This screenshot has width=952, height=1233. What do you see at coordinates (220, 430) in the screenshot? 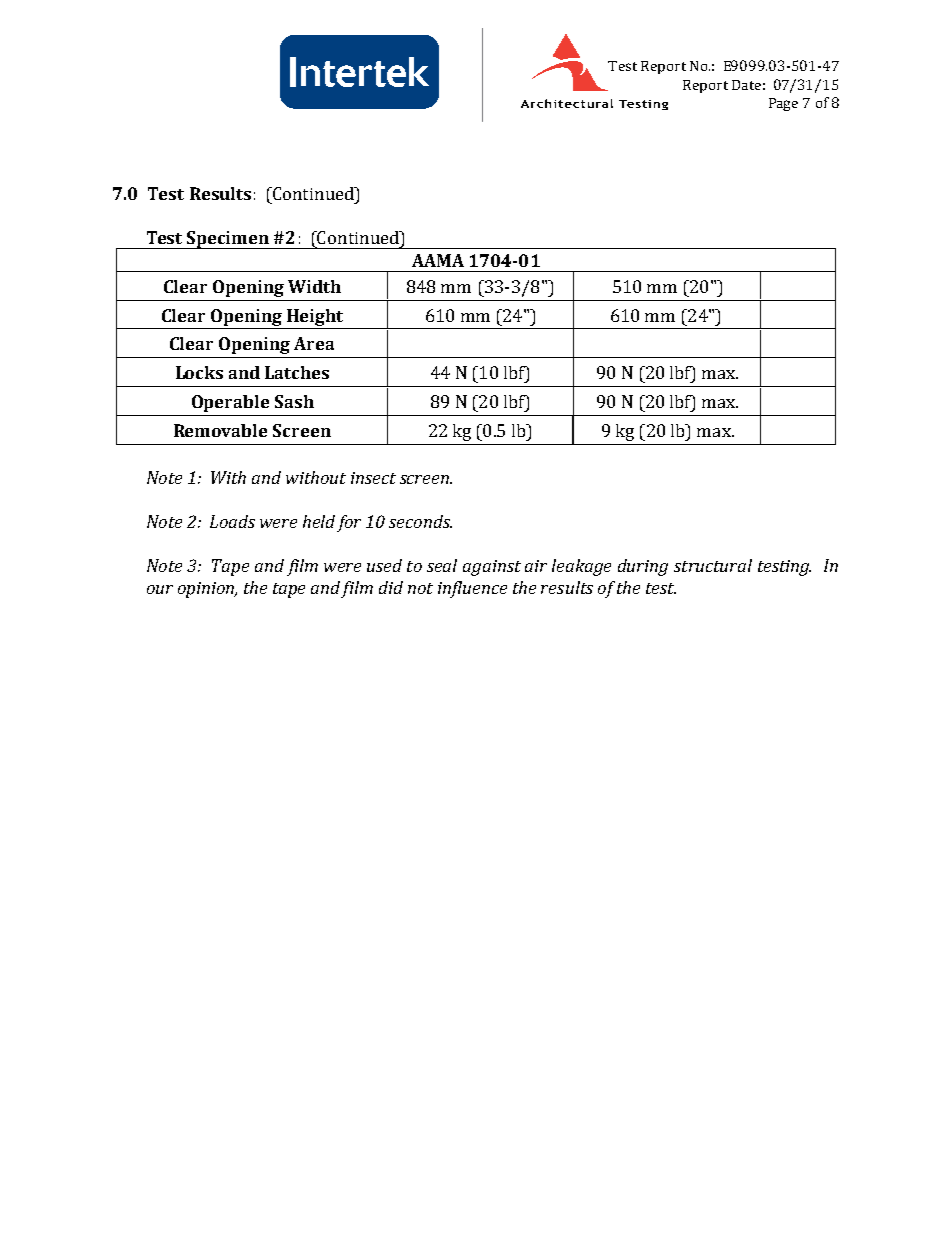
I see `Removable` at bounding box center [220, 430].
